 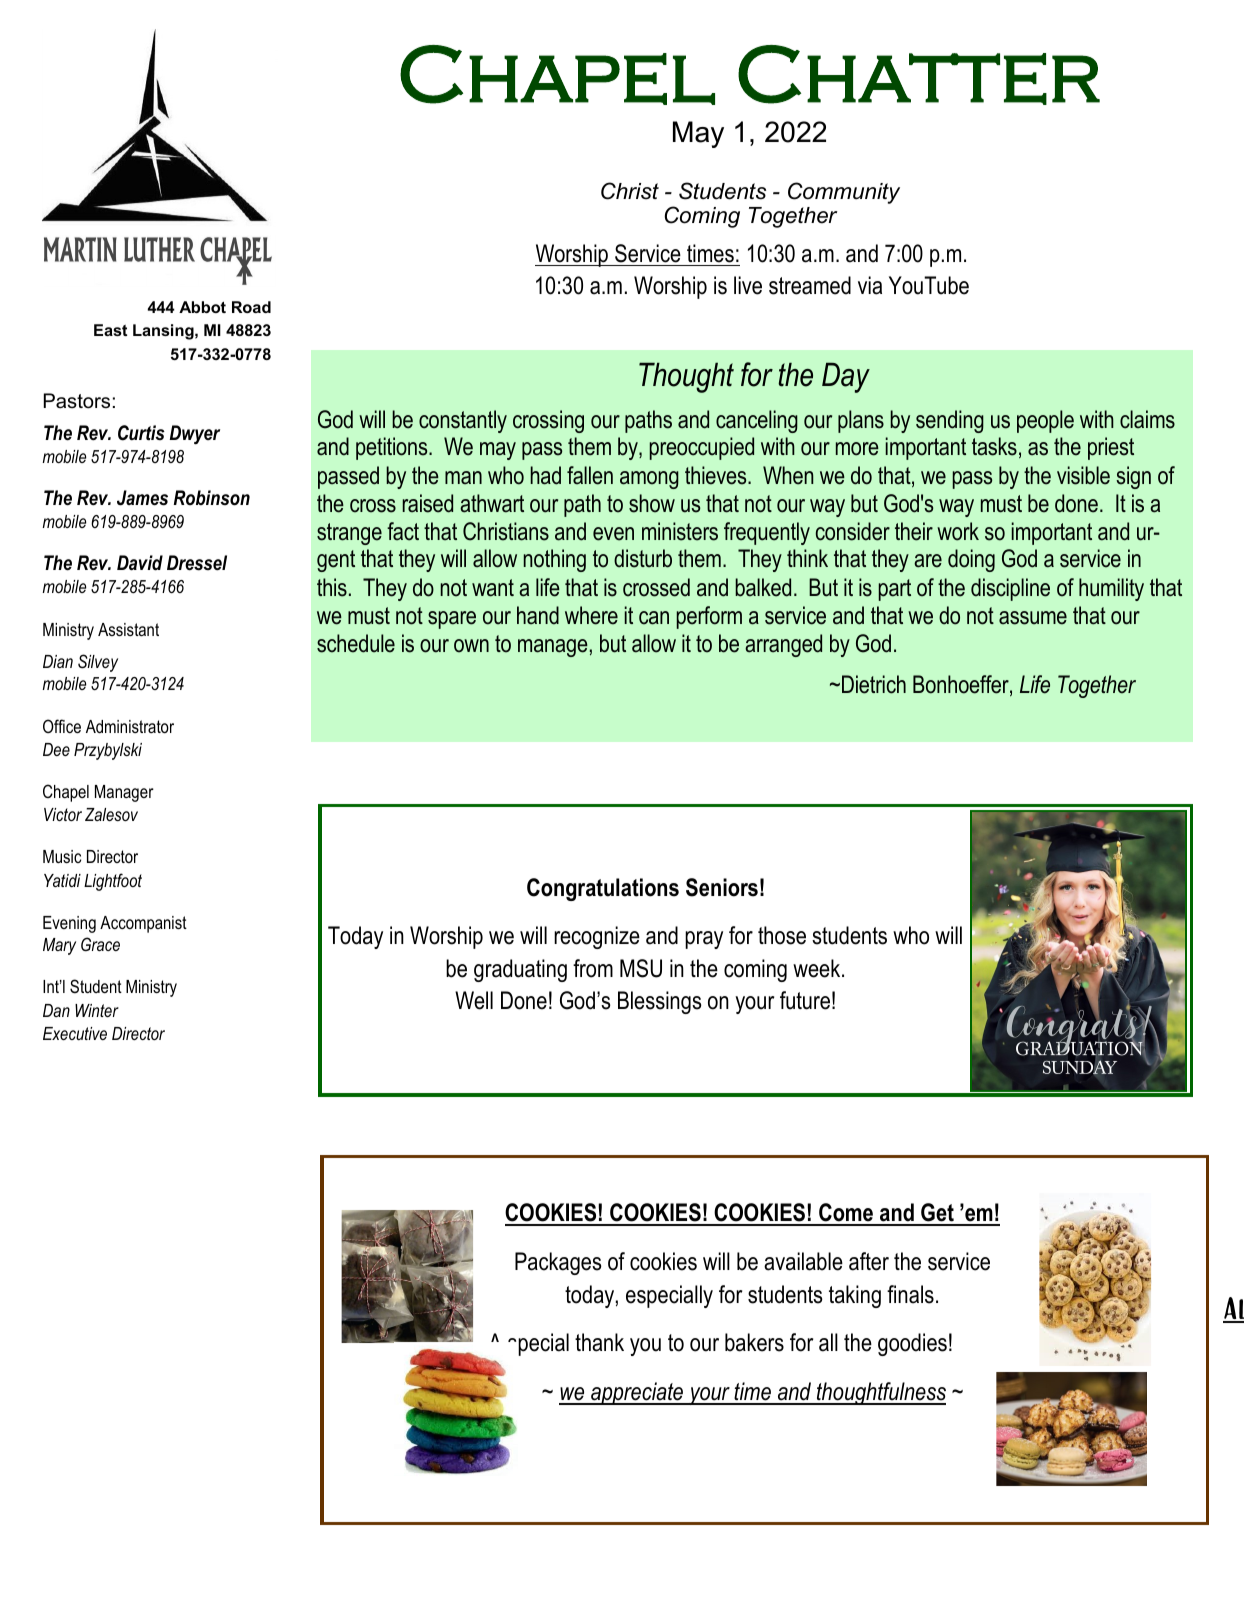 I want to click on Robinson, so click(x=212, y=498).
